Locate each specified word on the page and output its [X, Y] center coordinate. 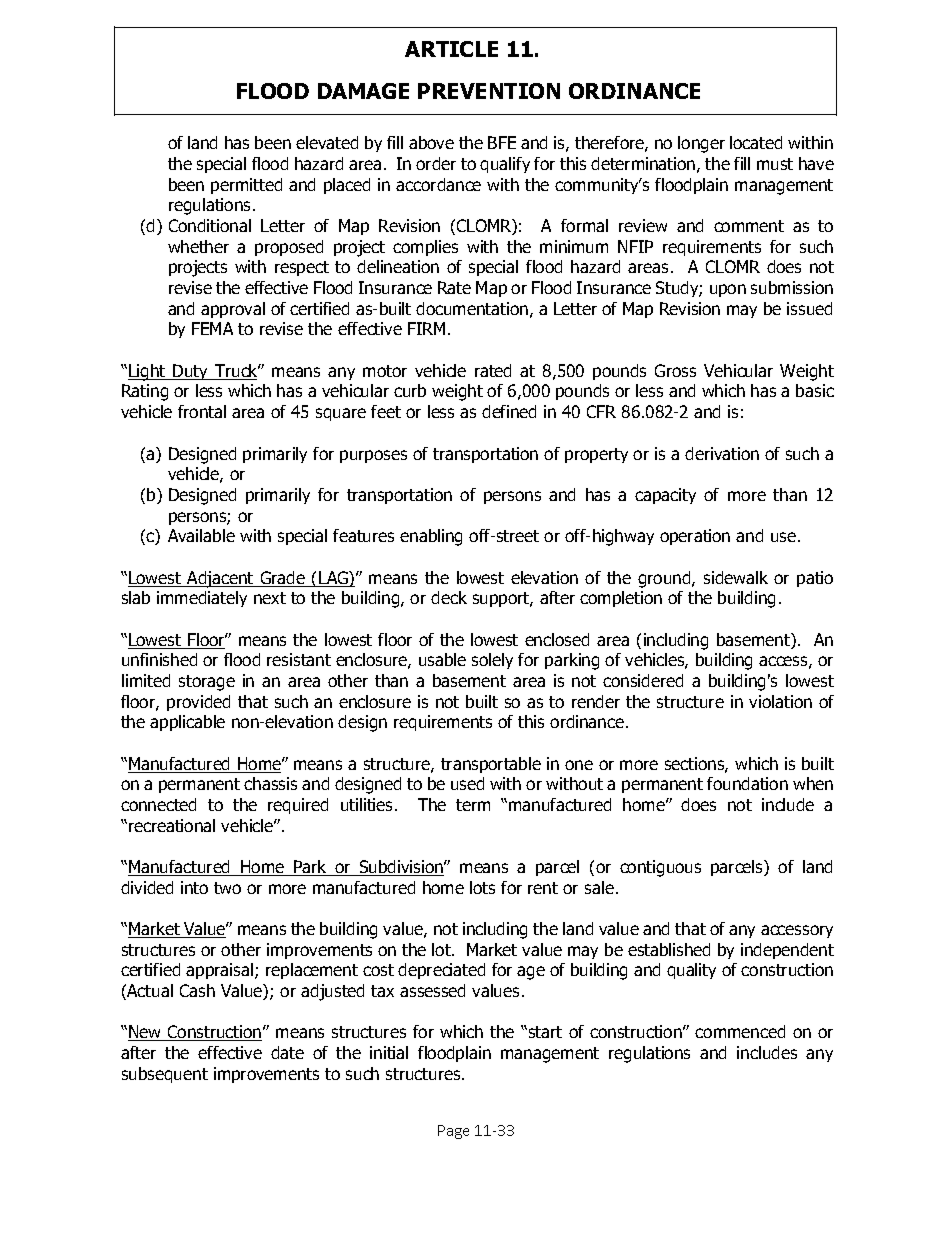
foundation [747, 783]
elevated [327, 142]
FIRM [426, 328]
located [756, 142]
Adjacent [220, 579]
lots [482, 887]
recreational [172, 825]
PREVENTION [489, 91]
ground [665, 579]
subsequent [165, 1075]
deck [449, 597]
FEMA [212, 328]
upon [728, 290]
